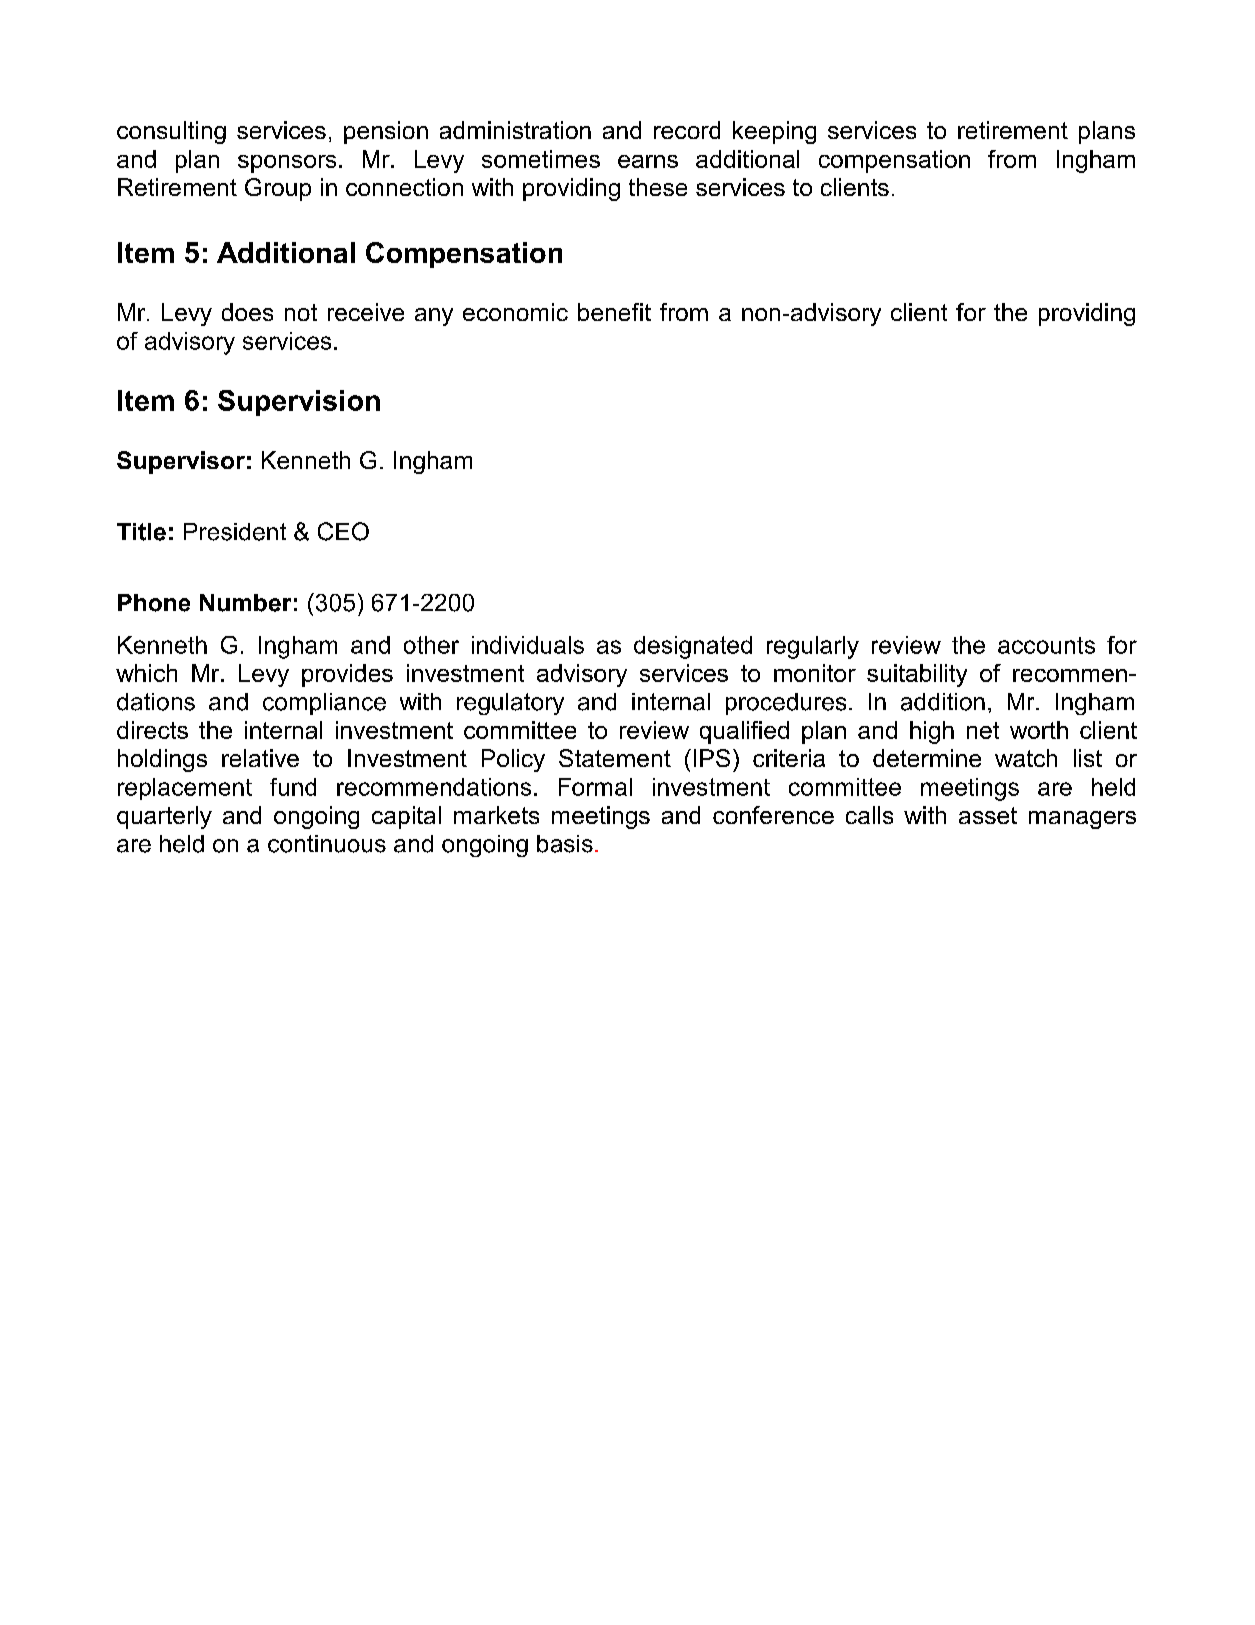 Image resolution: width=1255 pixels, height=1625 pixels. Describe the element at coordinates (181, 462) in the document. I see `Supervisor` at that location.
